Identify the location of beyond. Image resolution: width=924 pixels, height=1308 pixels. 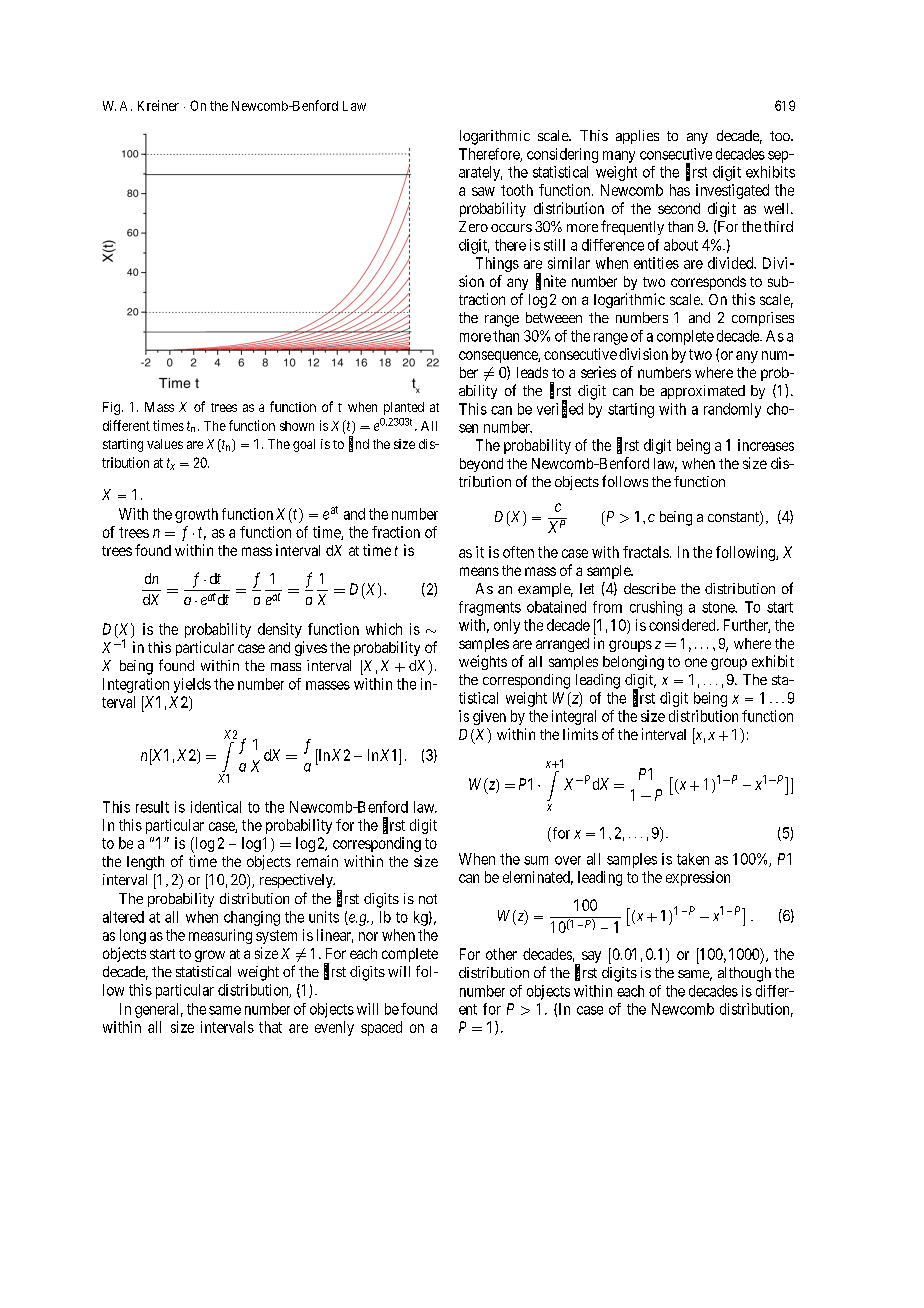
(481, 465).
